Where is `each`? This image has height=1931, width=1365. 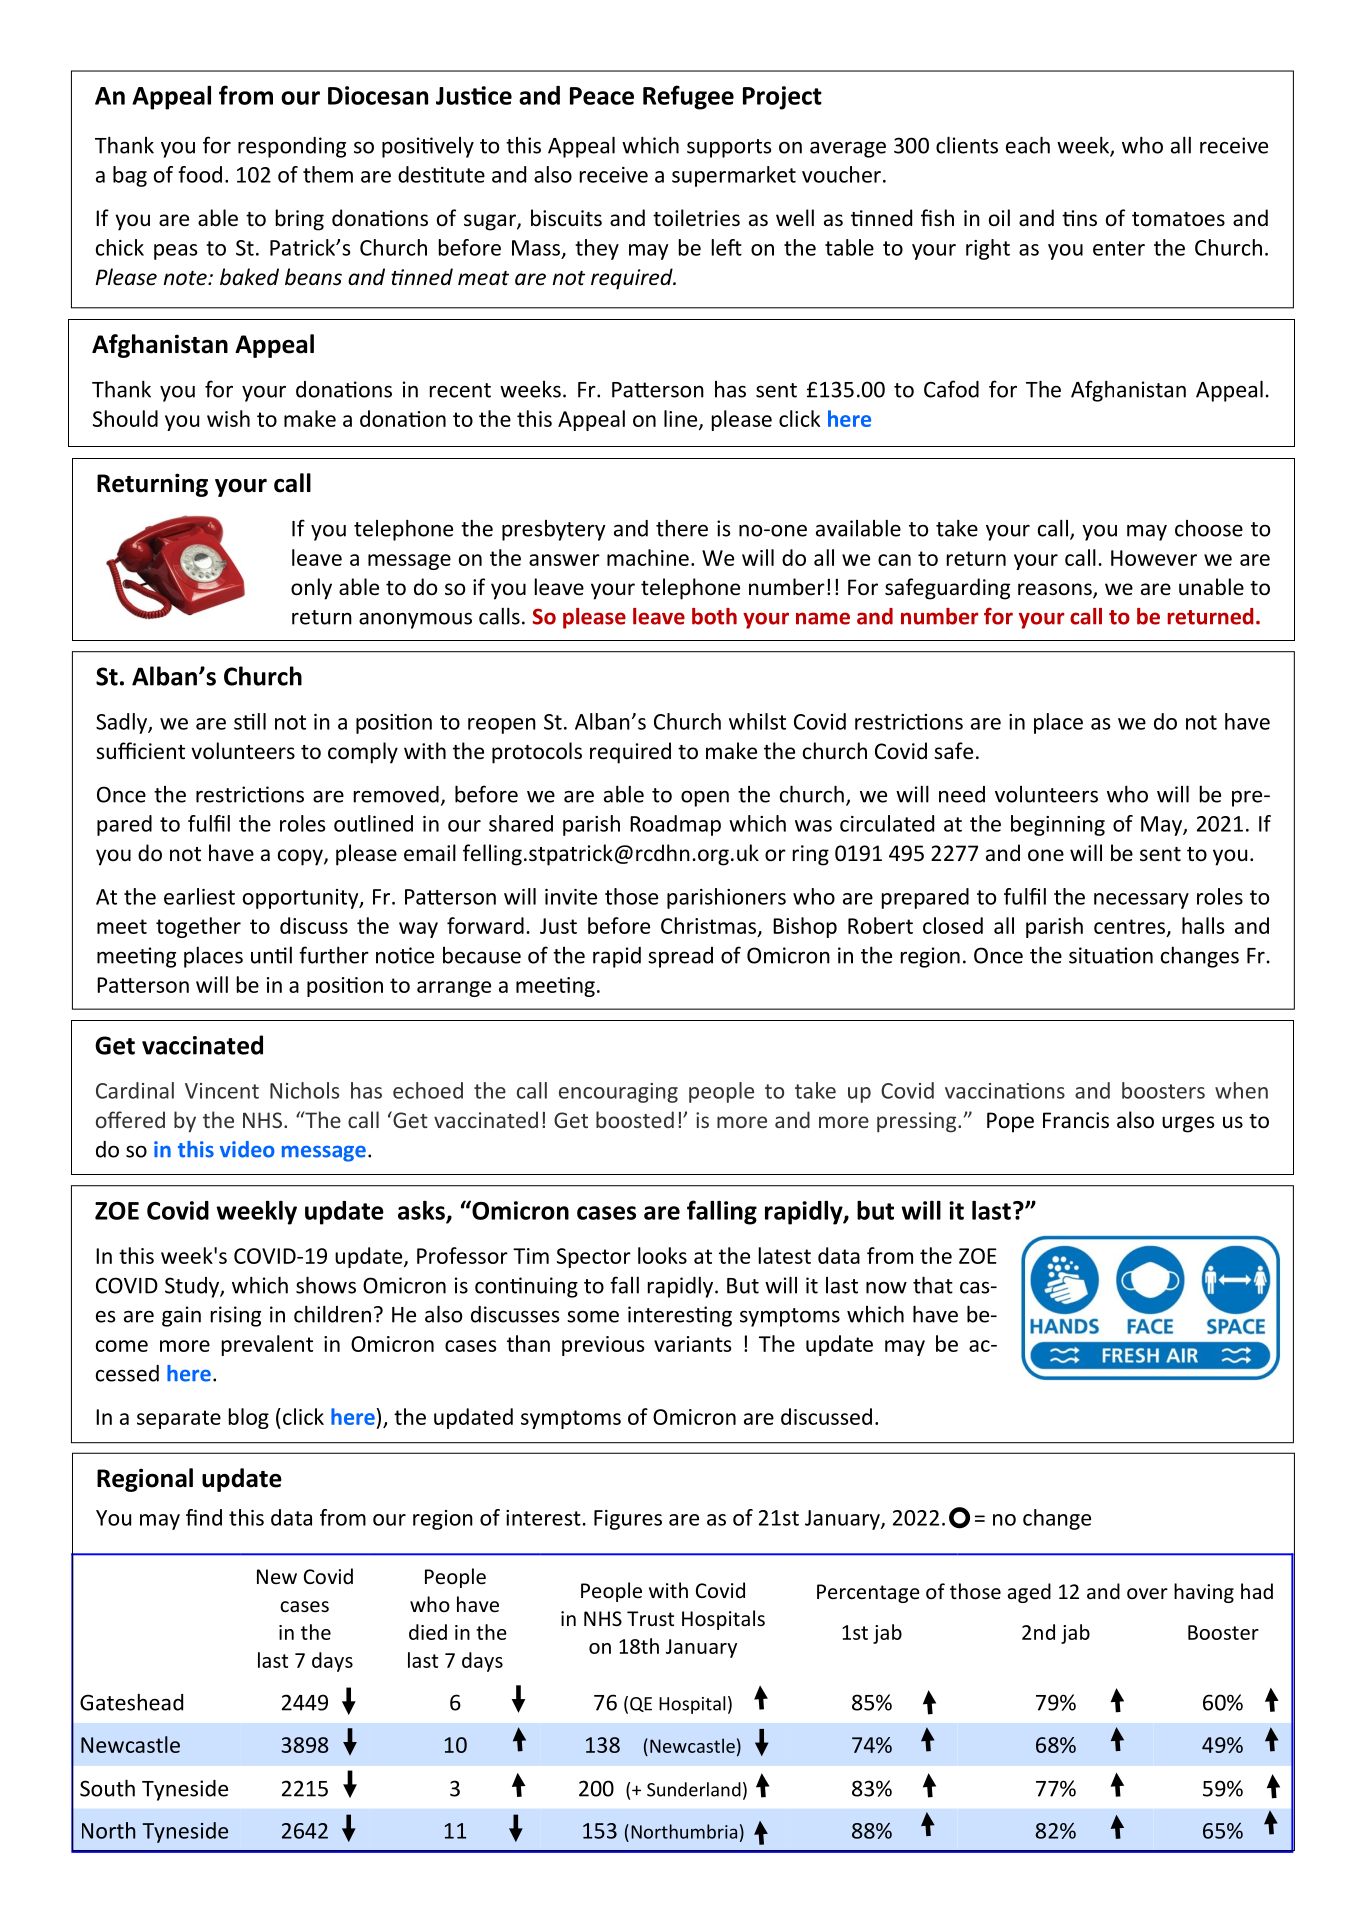 each is located at coordinates (1028, 145).
